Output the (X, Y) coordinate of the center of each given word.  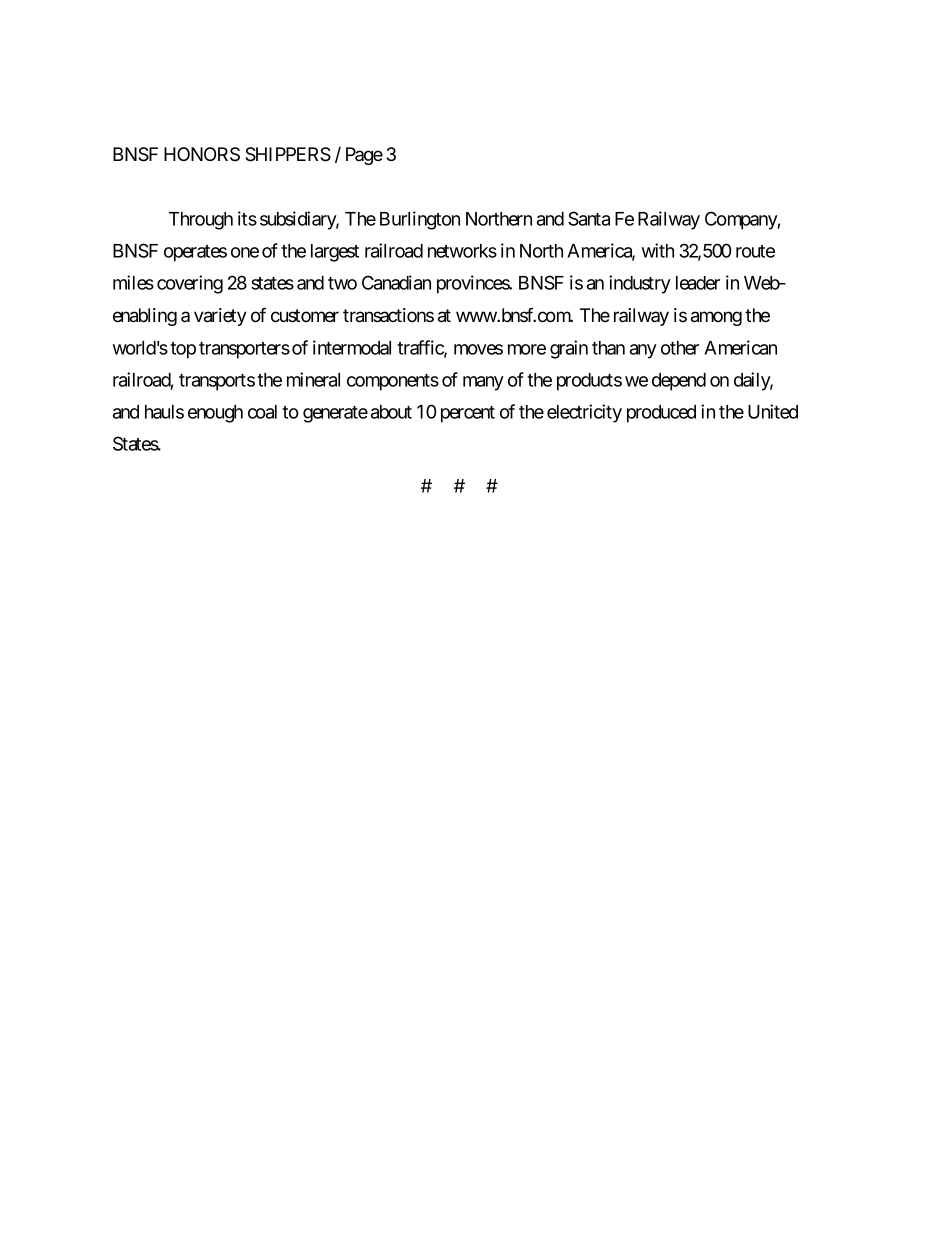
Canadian (396, 282)
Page (364, 156)
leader (698, 283)
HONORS (202, 154)
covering (190, 284)
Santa (589, 218)
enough (215, 414)
